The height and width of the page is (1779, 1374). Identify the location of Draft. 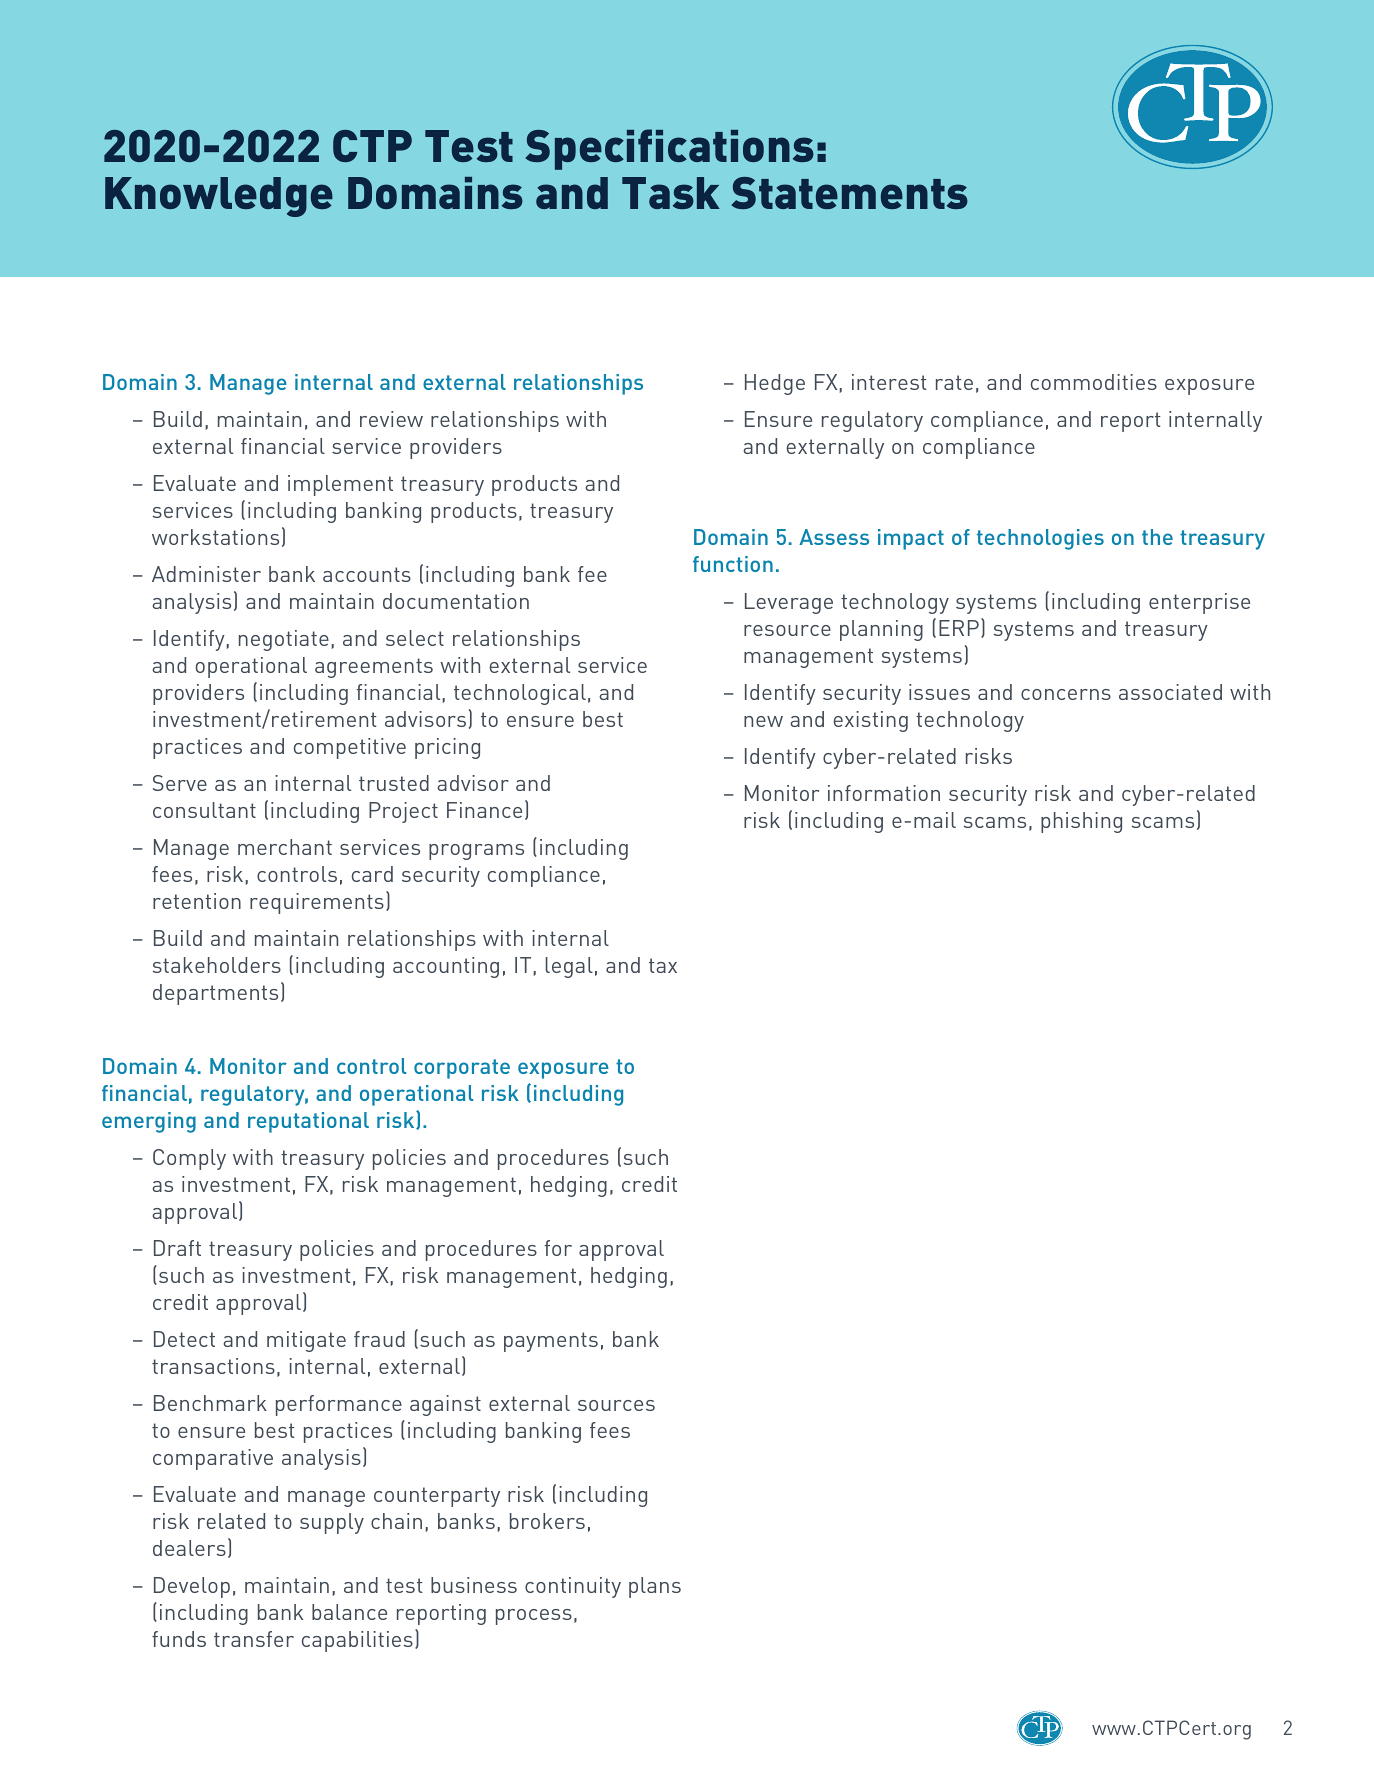
(177, 1248).
